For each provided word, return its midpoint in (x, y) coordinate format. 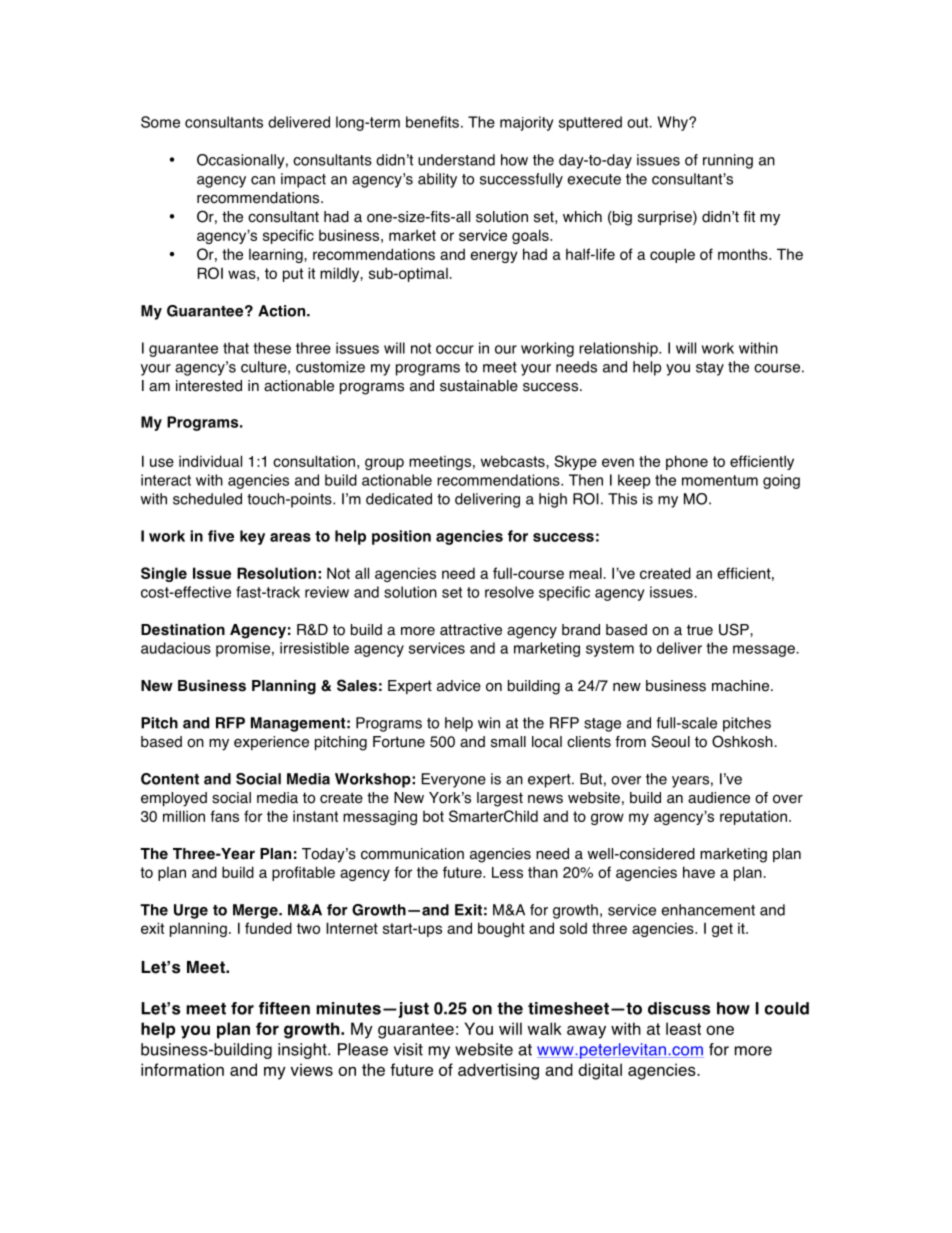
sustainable (479, 386)
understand (456, 160)
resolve (509, 592)
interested (209, 386)
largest (500, 799)
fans (224, 816)
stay (710, 369)
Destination (183, 630)
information (182, 1069)
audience (719, 798)
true (700, 630)
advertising (498, 1071)
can (263, 180)
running (728, 161)
